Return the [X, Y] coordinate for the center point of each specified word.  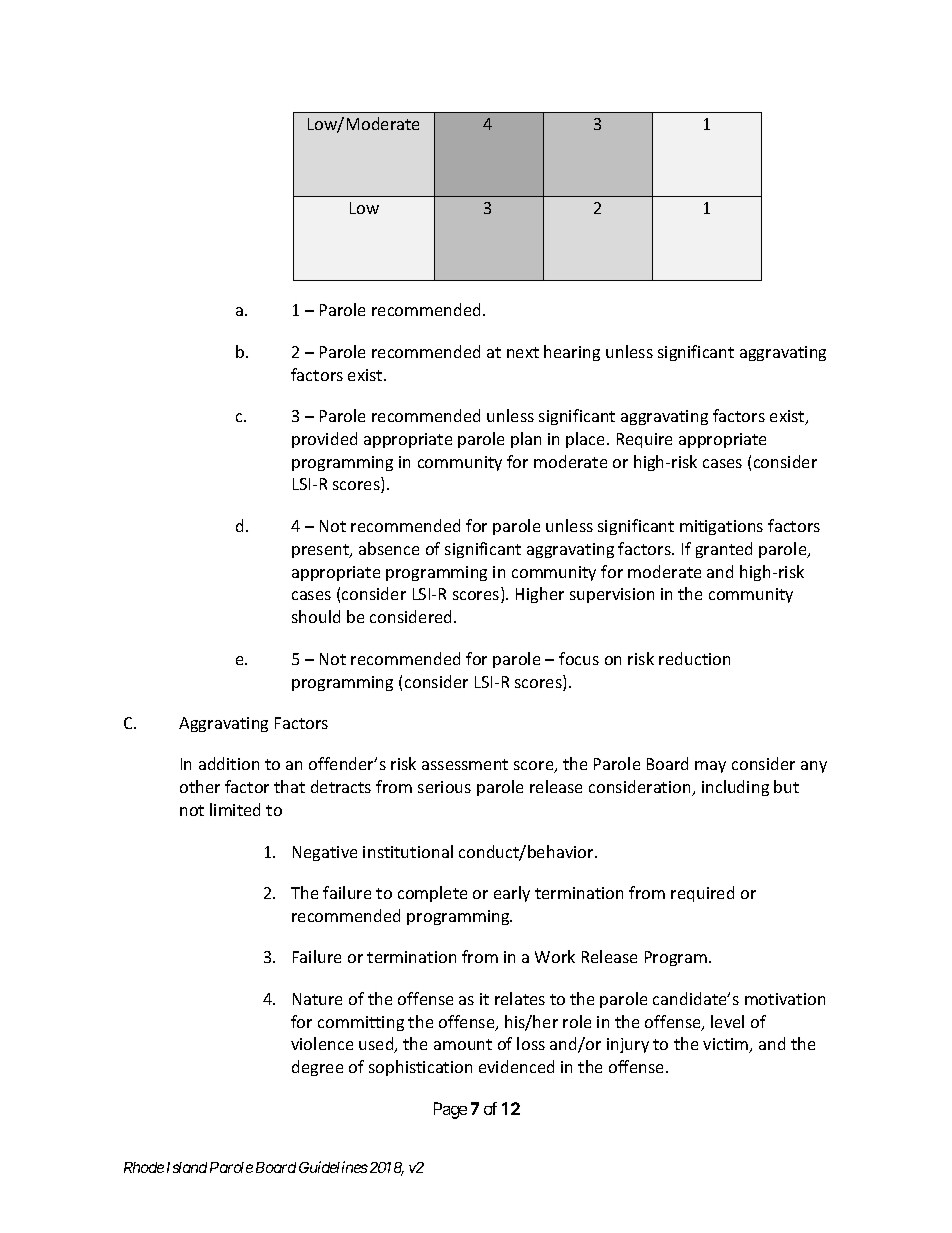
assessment [465, 764]
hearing [572, 353]
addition [229, 763]
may [710, 767]
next [523, 352]
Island [187, 1167]
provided [324, 440]
